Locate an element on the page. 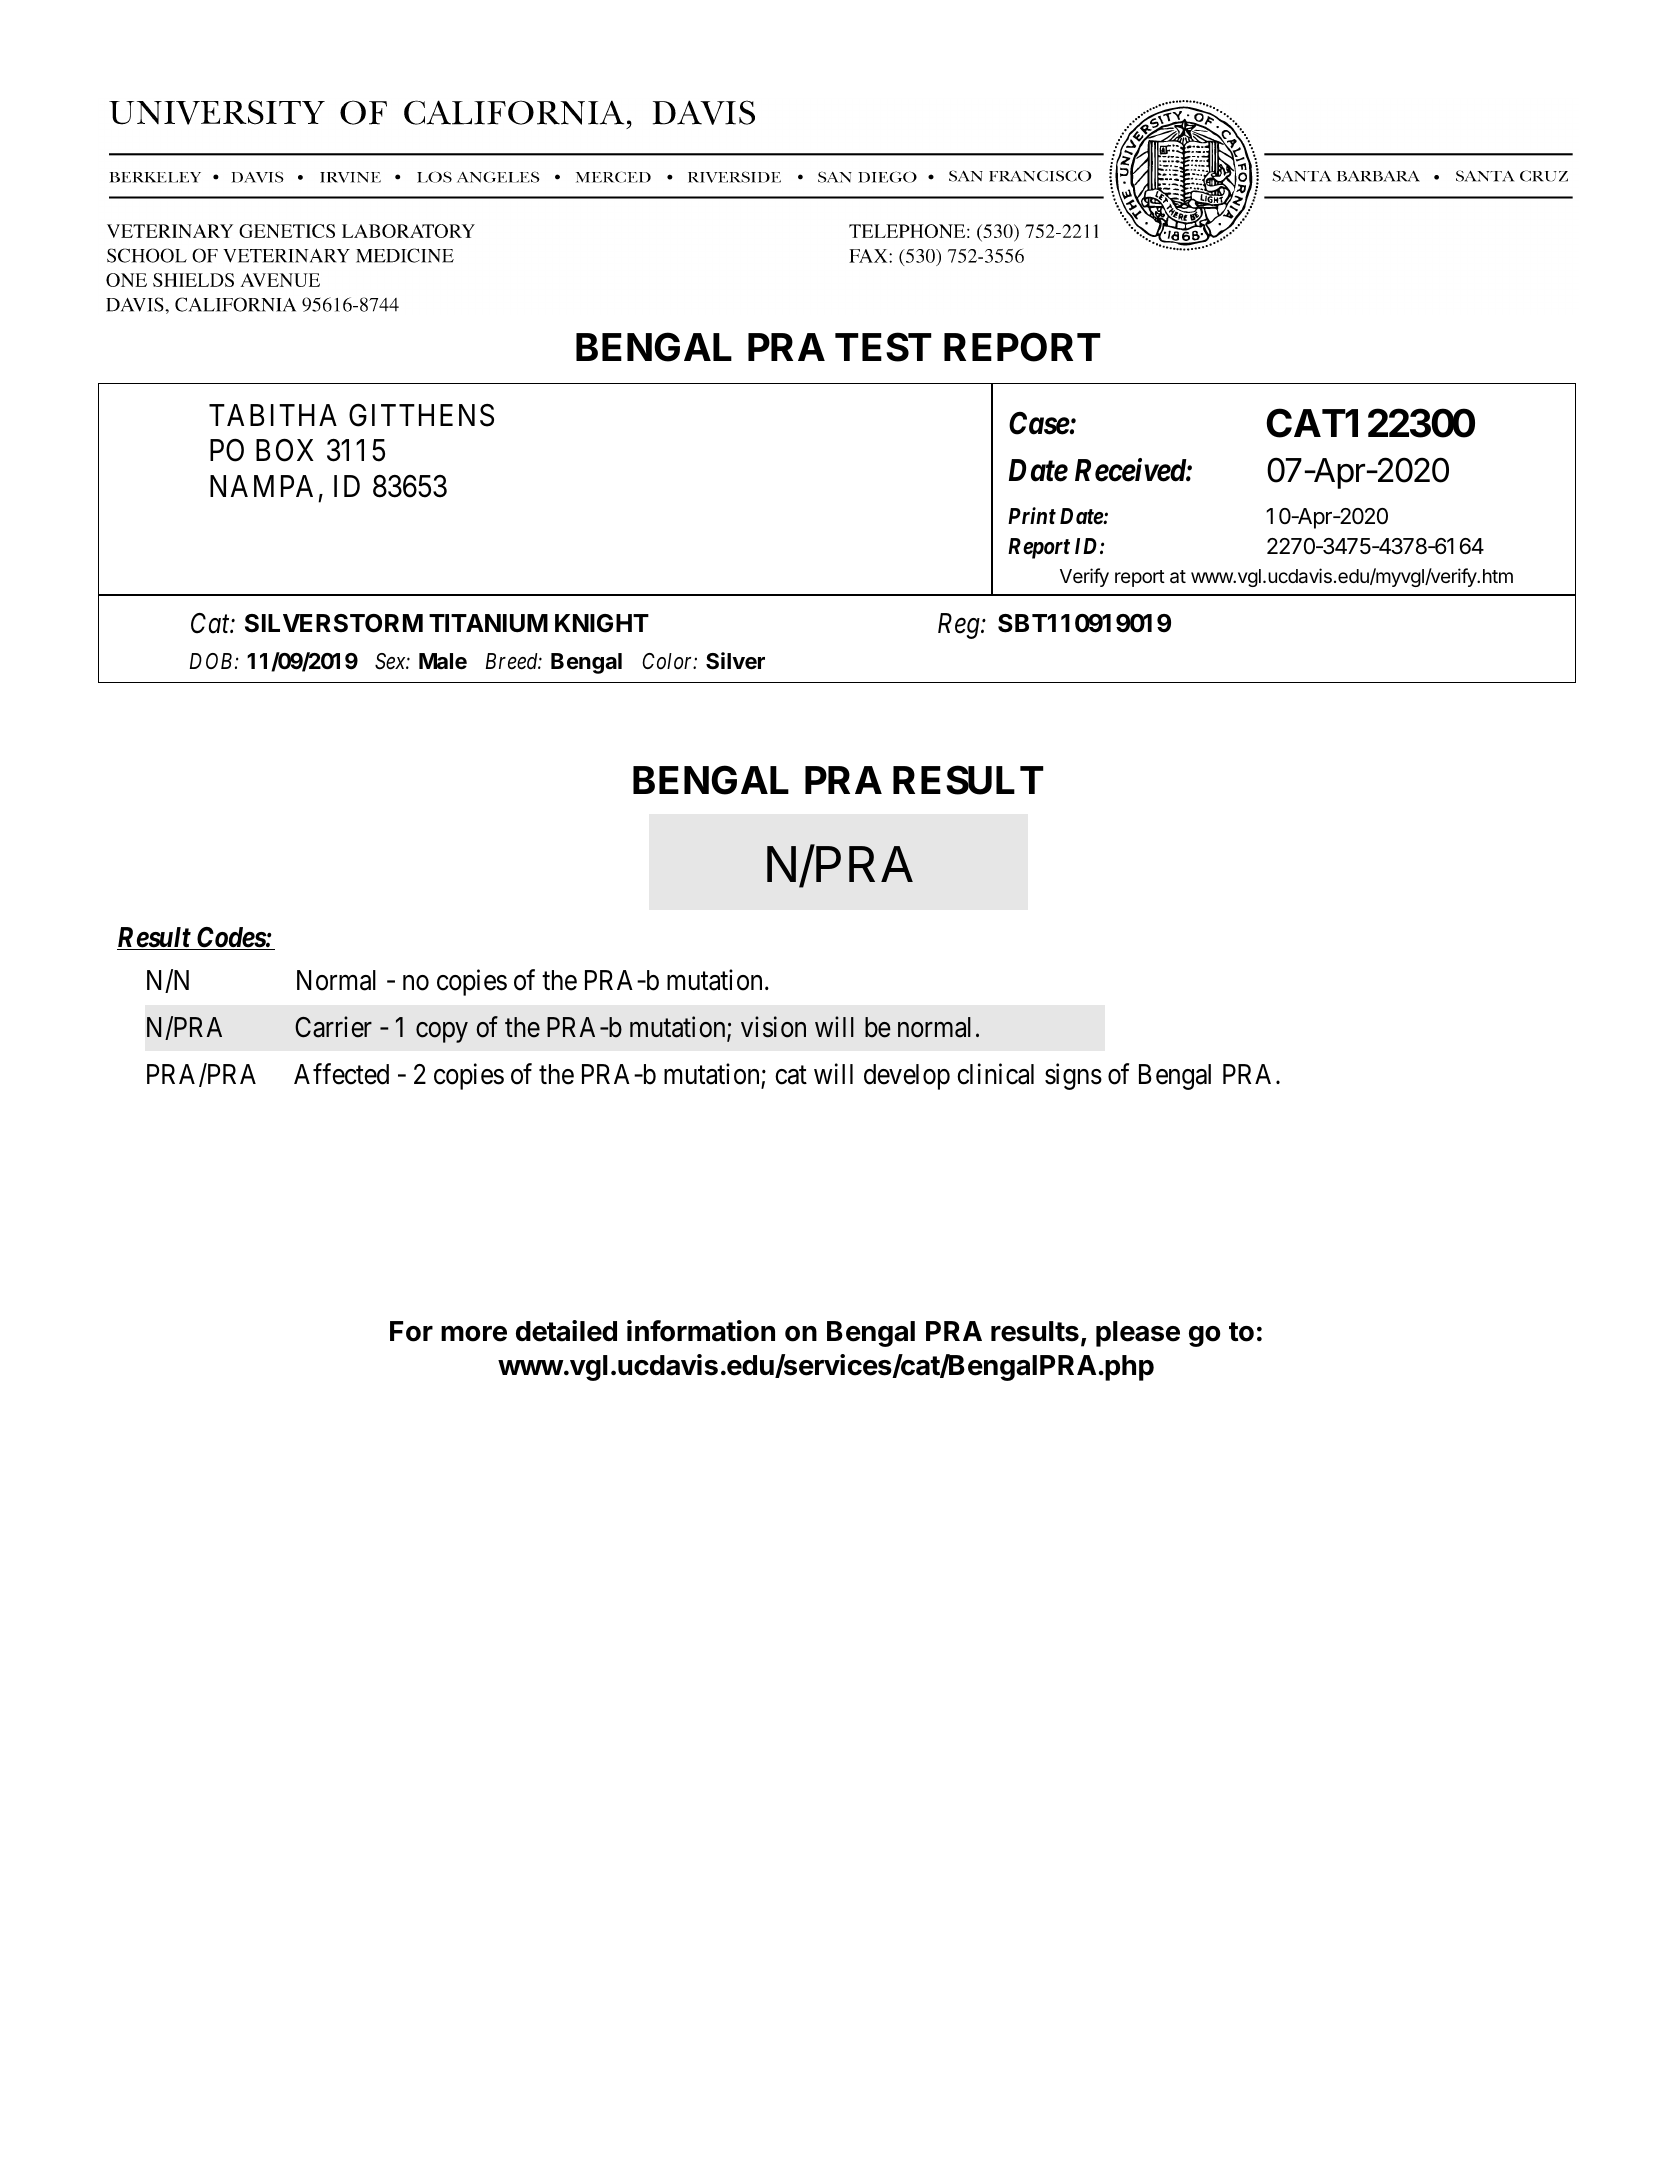  TEST is located at coordinates (883, 347).
